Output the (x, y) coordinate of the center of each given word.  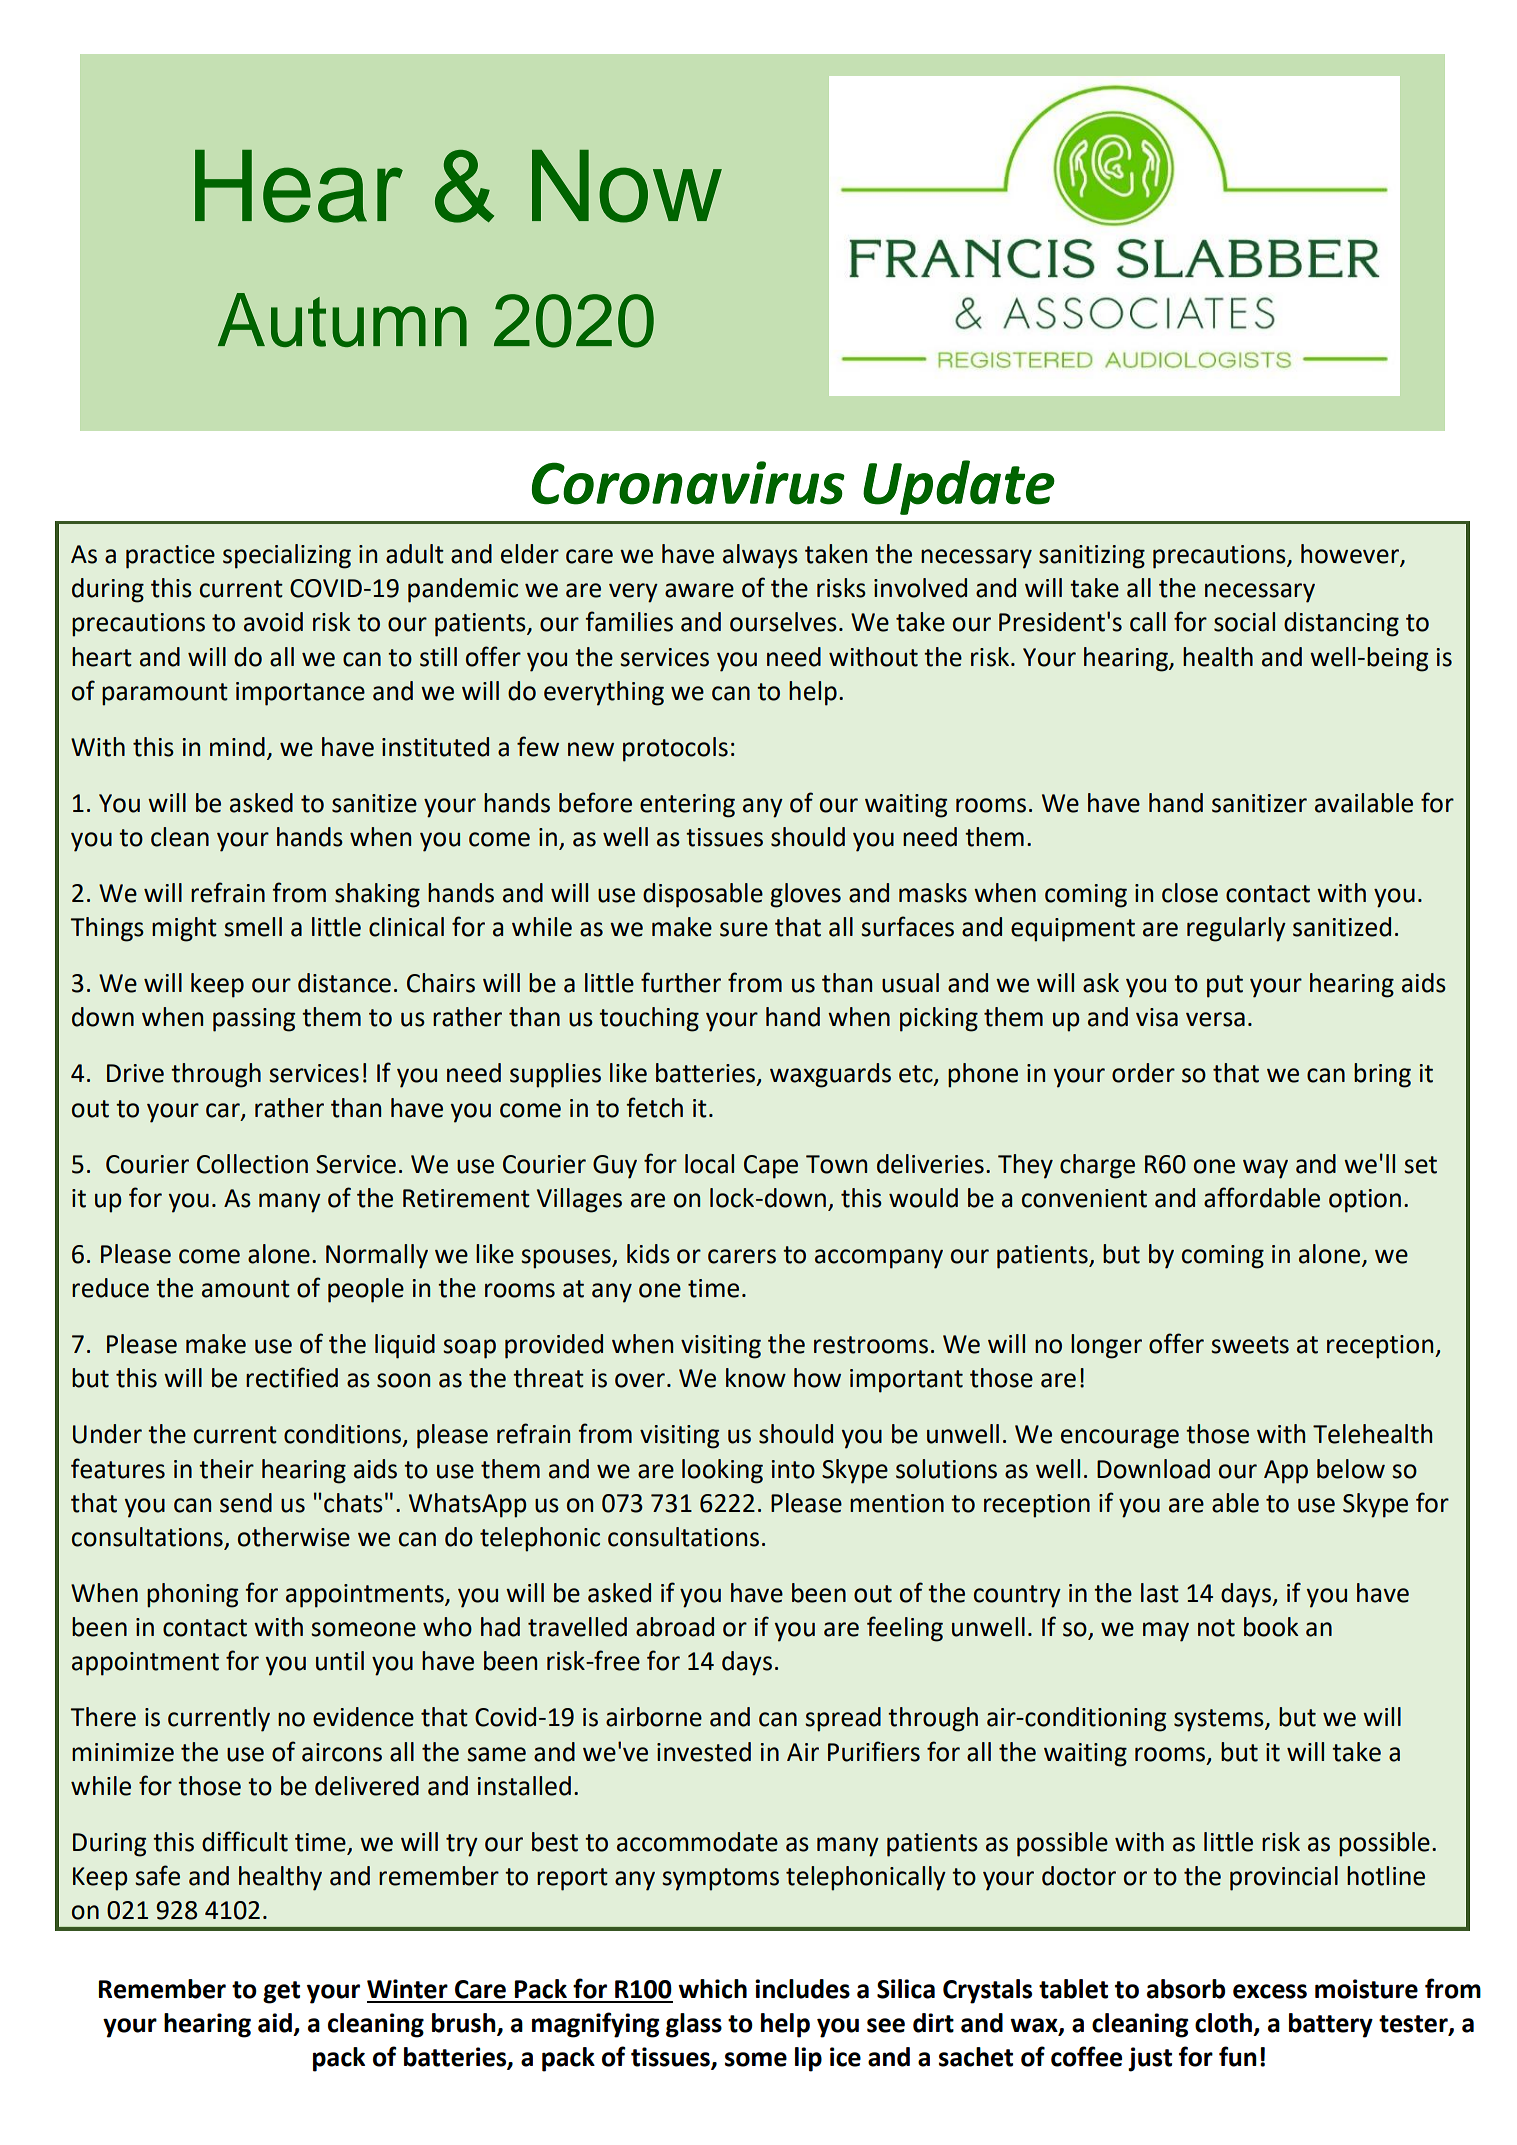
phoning (192, 1595)
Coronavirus (688, 483)
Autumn (342, 320)
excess (1270, 1991)
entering (687, 806)
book (1271, 1627)
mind (237, 747)
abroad (675, 1627)
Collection (252, 1164)
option (1365, 1201)
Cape (771, 1167)
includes (802, 1989)
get (281, 1992)
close (1190, 893)
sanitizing (1092, 557)
